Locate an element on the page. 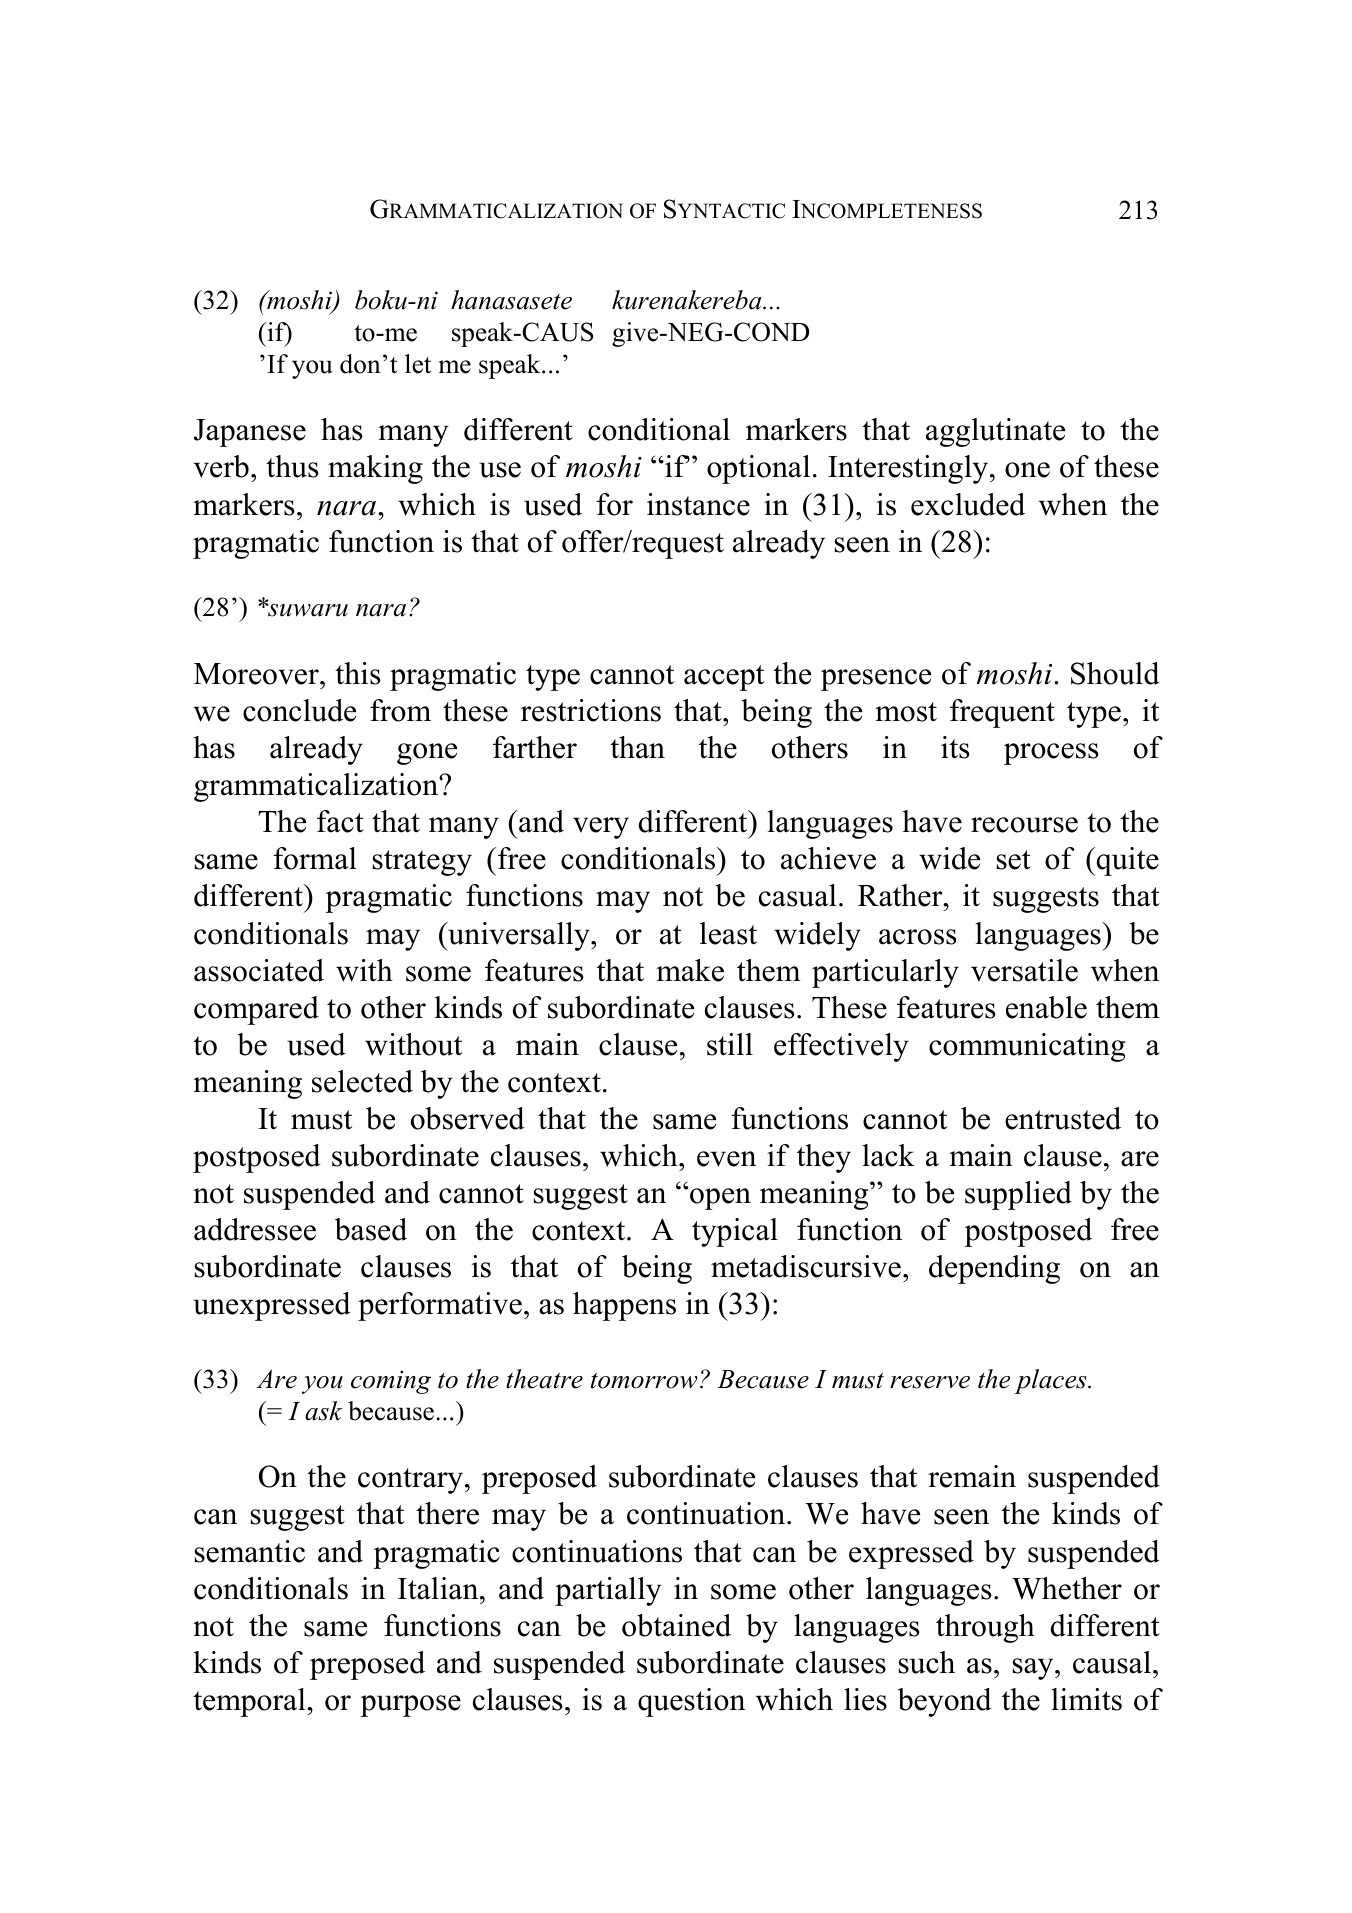 Image resolution: width=1352 pixels, height=1913 pixels. formal is located at coordinates (315, 858).
